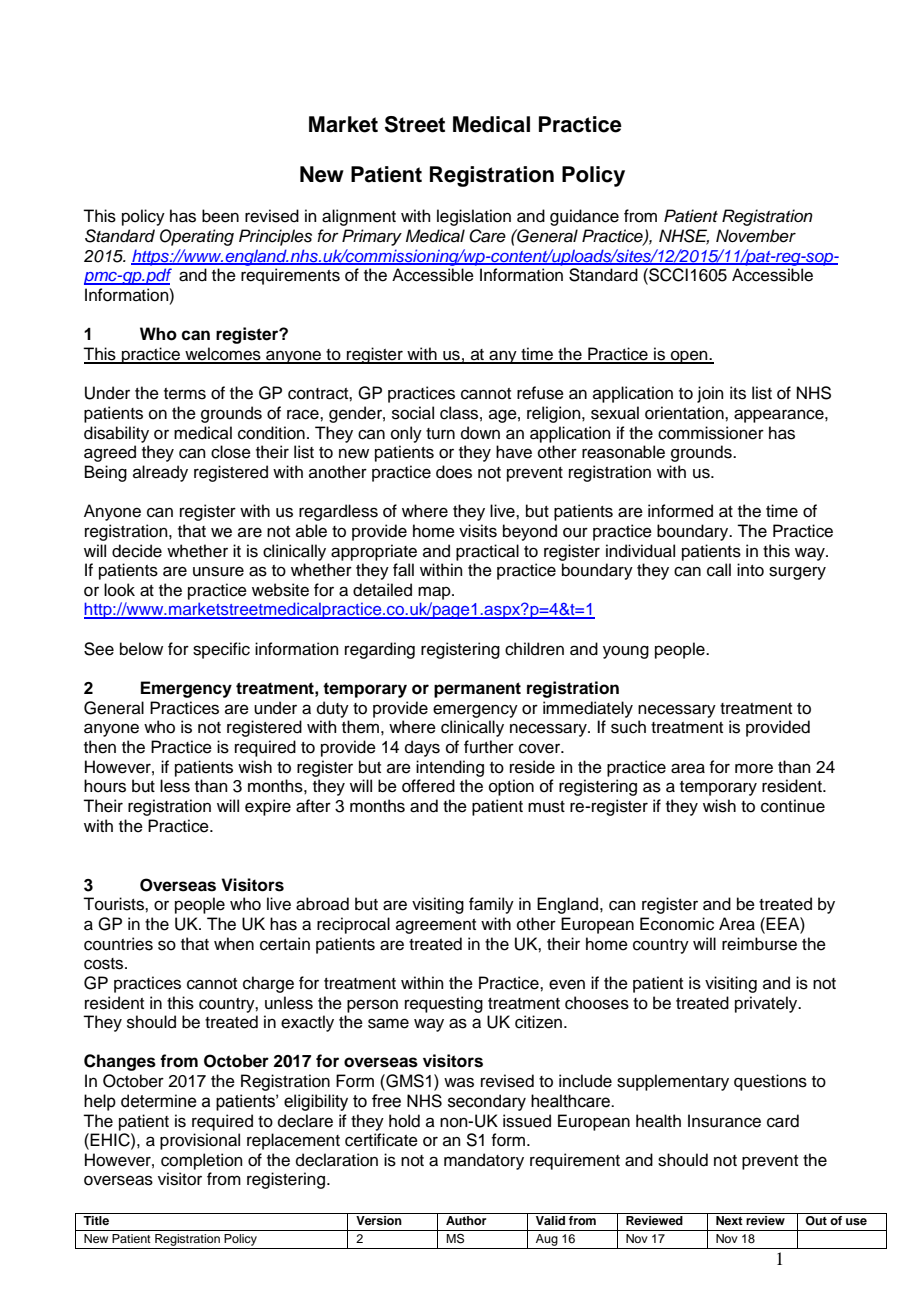 This screenshot has height=1308, width=924. What do you see at coordinates (474, 217) in the screenshot?
I see `legislation` at bounding box center [474, 217].
